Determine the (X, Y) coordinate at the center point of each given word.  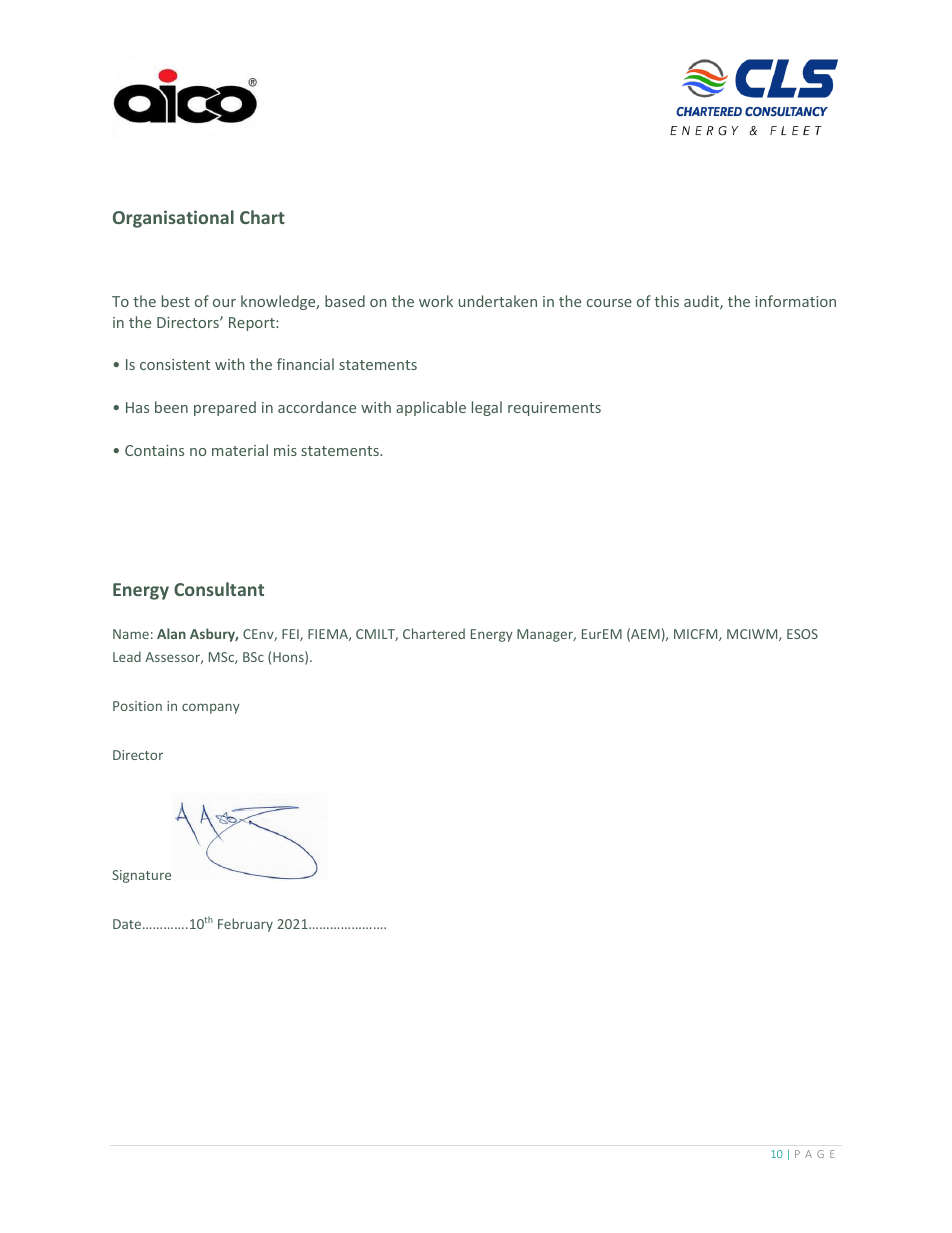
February (245, 925)
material (240, 450)
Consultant (219, 589)
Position (137, 706)
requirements (554, 409)
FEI (291, 635)
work (436, 301)
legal (487, 408)
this (666, 301)
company (211, 708)
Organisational (173, 219)
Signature (141, 876)
